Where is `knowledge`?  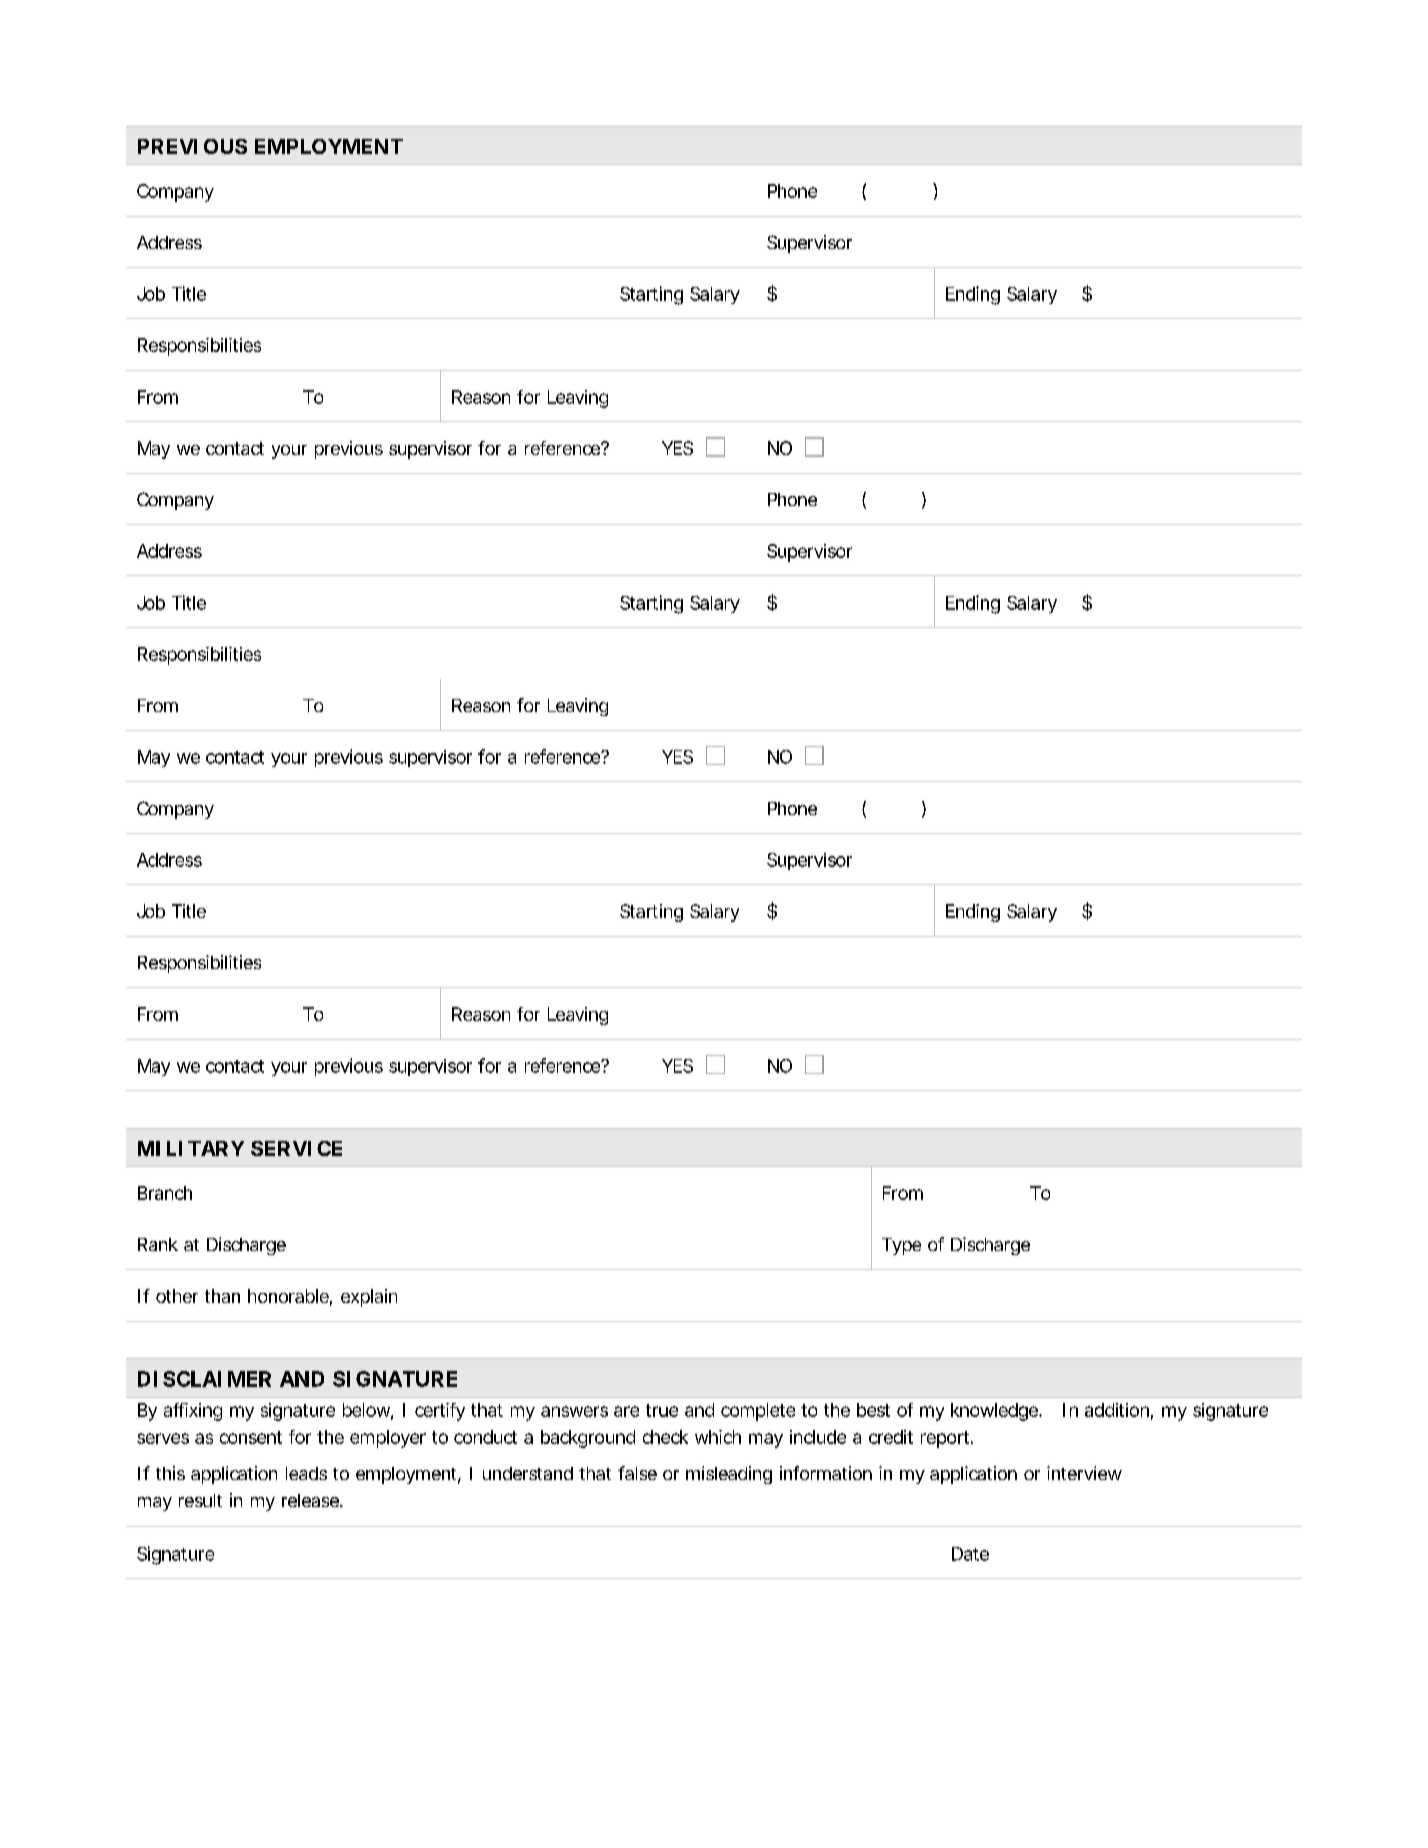 knowledge is located at coordinates (995, 1412).
